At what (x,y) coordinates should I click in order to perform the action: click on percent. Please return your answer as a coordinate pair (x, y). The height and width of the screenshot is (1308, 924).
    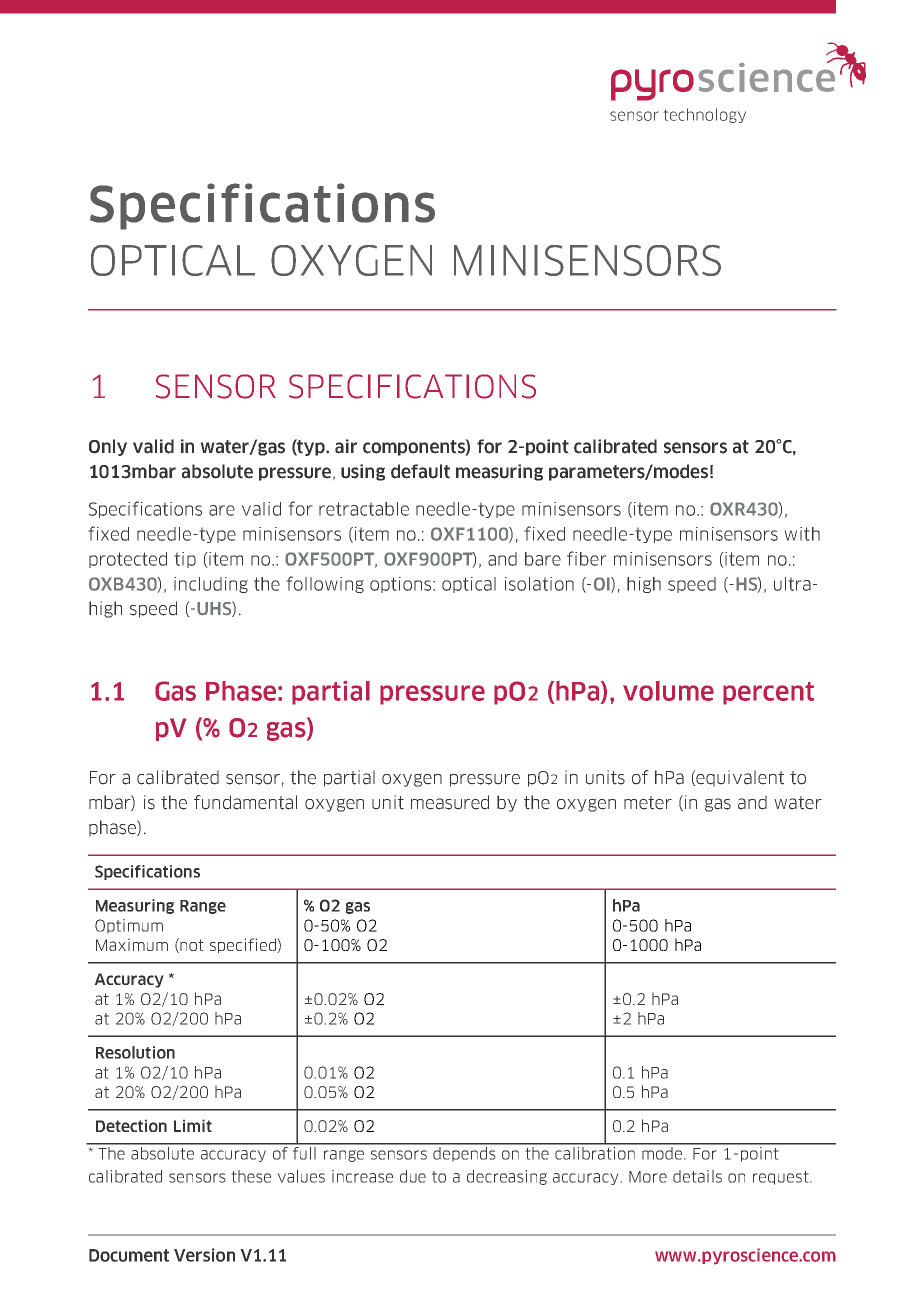
    Looking at the image, I should click on (768, 693).
